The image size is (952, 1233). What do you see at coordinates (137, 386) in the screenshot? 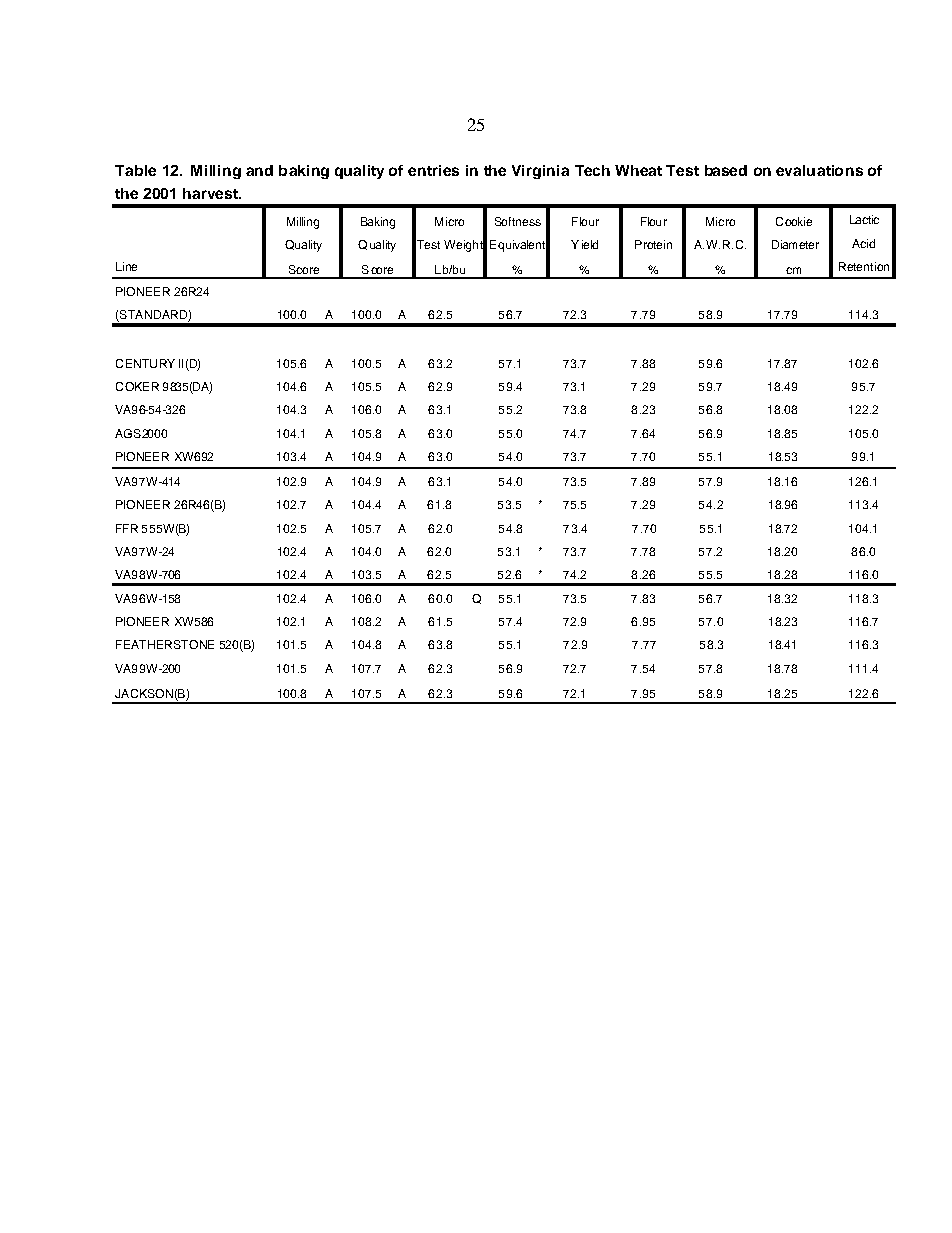
I see `COKER` at bounding box center [137, 386].
